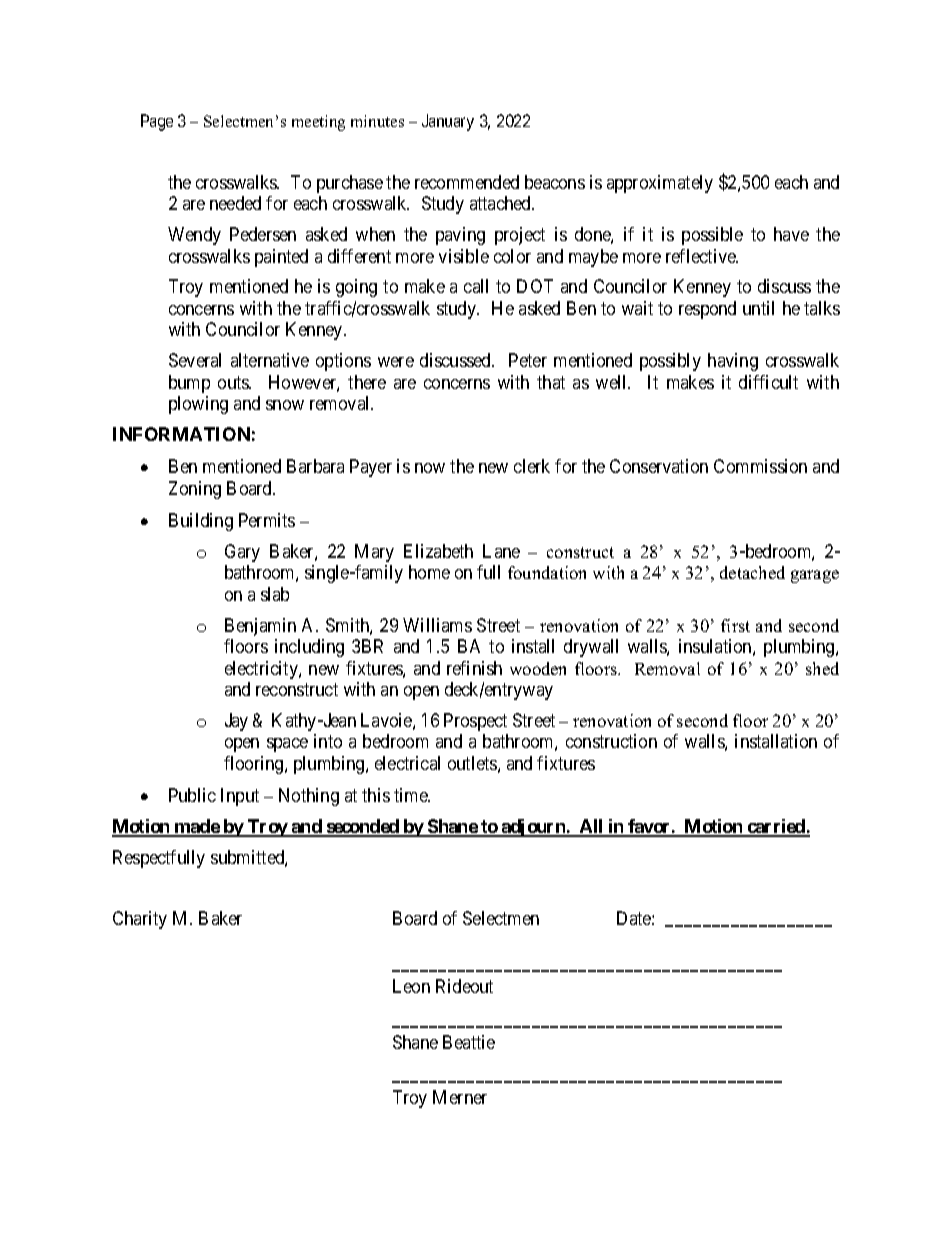 The image size is (952, 1233). I want to click on carried, so click(776, 827).
